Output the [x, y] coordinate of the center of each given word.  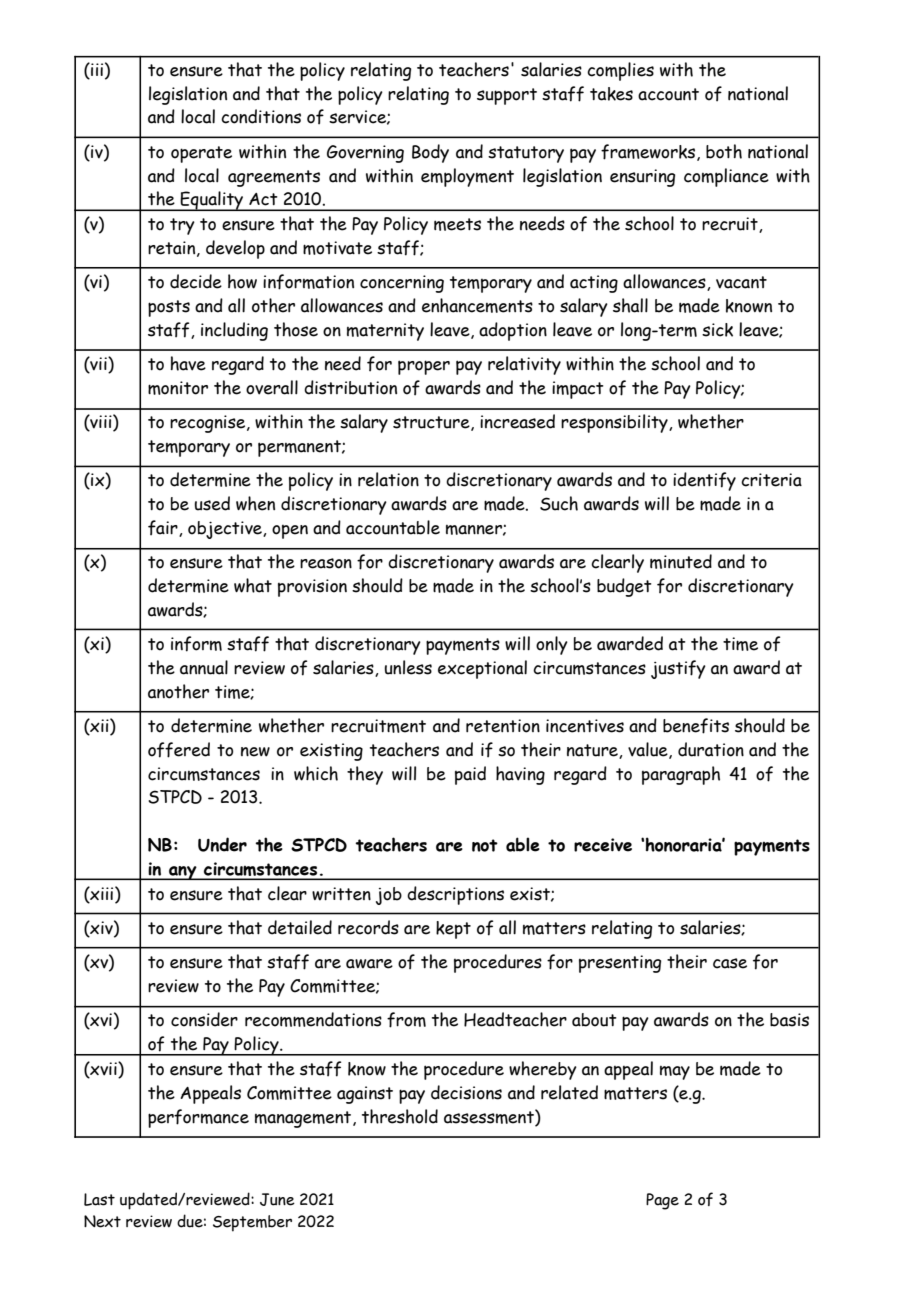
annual [204, 667]
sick [717, 330]
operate [201, 154]
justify [678, 669]
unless [408, 667]
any [183, 873]
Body [430, 153]
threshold [400, 1116]
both [724, 151]
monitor [178, 388]
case [730, 963]
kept [453, 930]
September [252, 1223]
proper [424, 367]
